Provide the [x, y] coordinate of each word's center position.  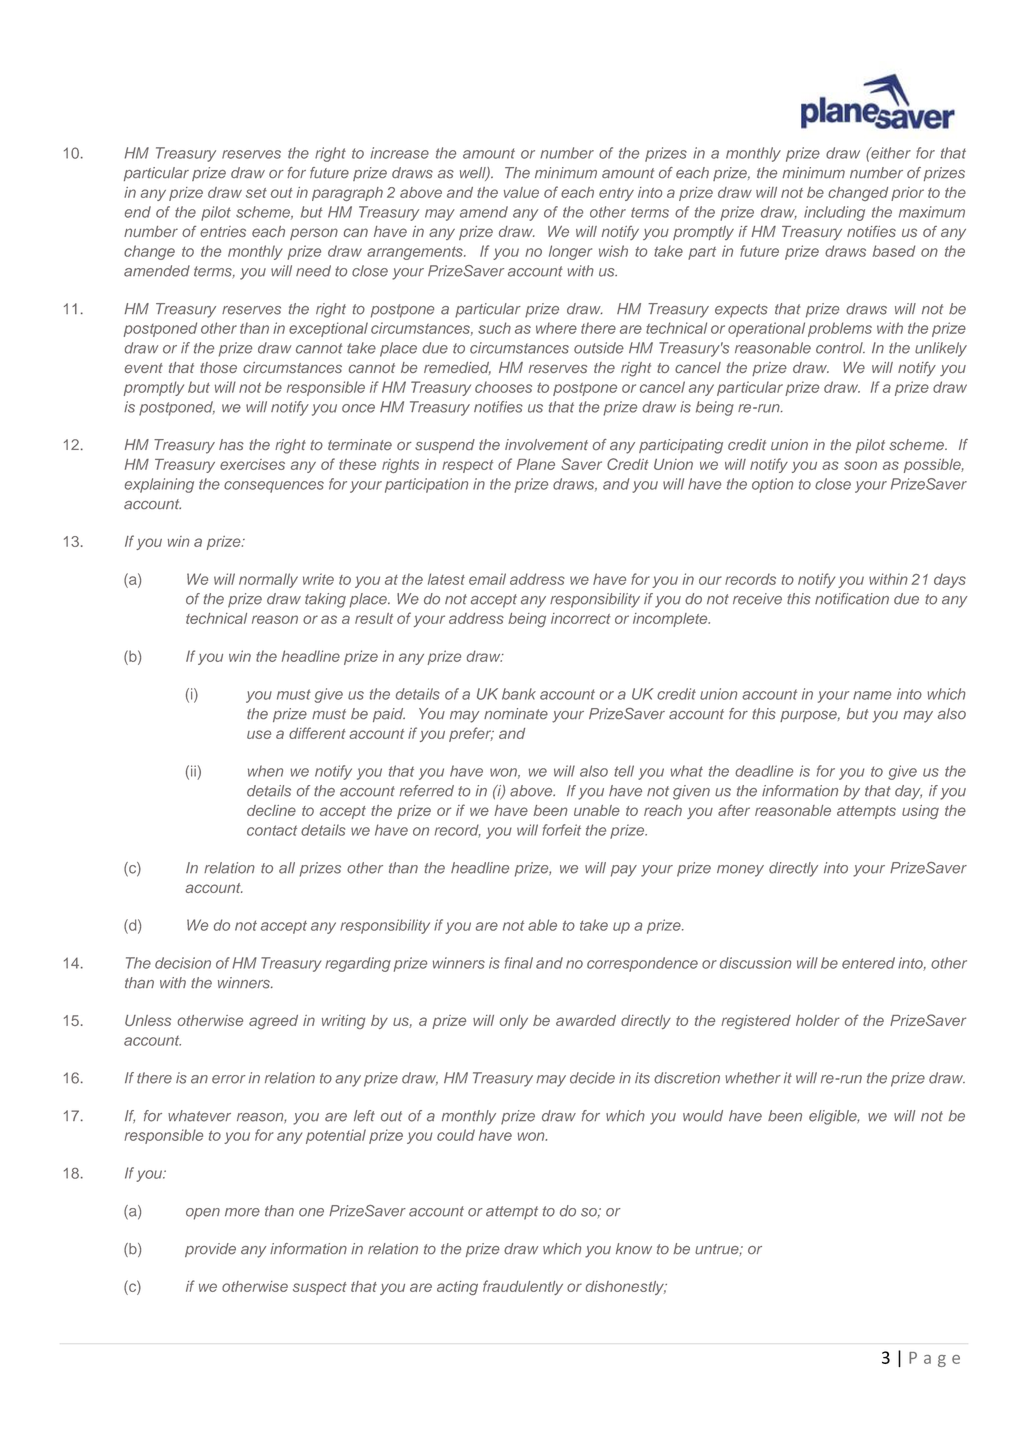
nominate [516, 713]
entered [868, 963]
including [834, 213]
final [519, 963]
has [231, 444]
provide [210, 1250]
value [521, 192]
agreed [273, 1022]
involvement [546, 444]
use [259, 734]
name [872, 695]
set [256, 193]
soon [860, 465]
